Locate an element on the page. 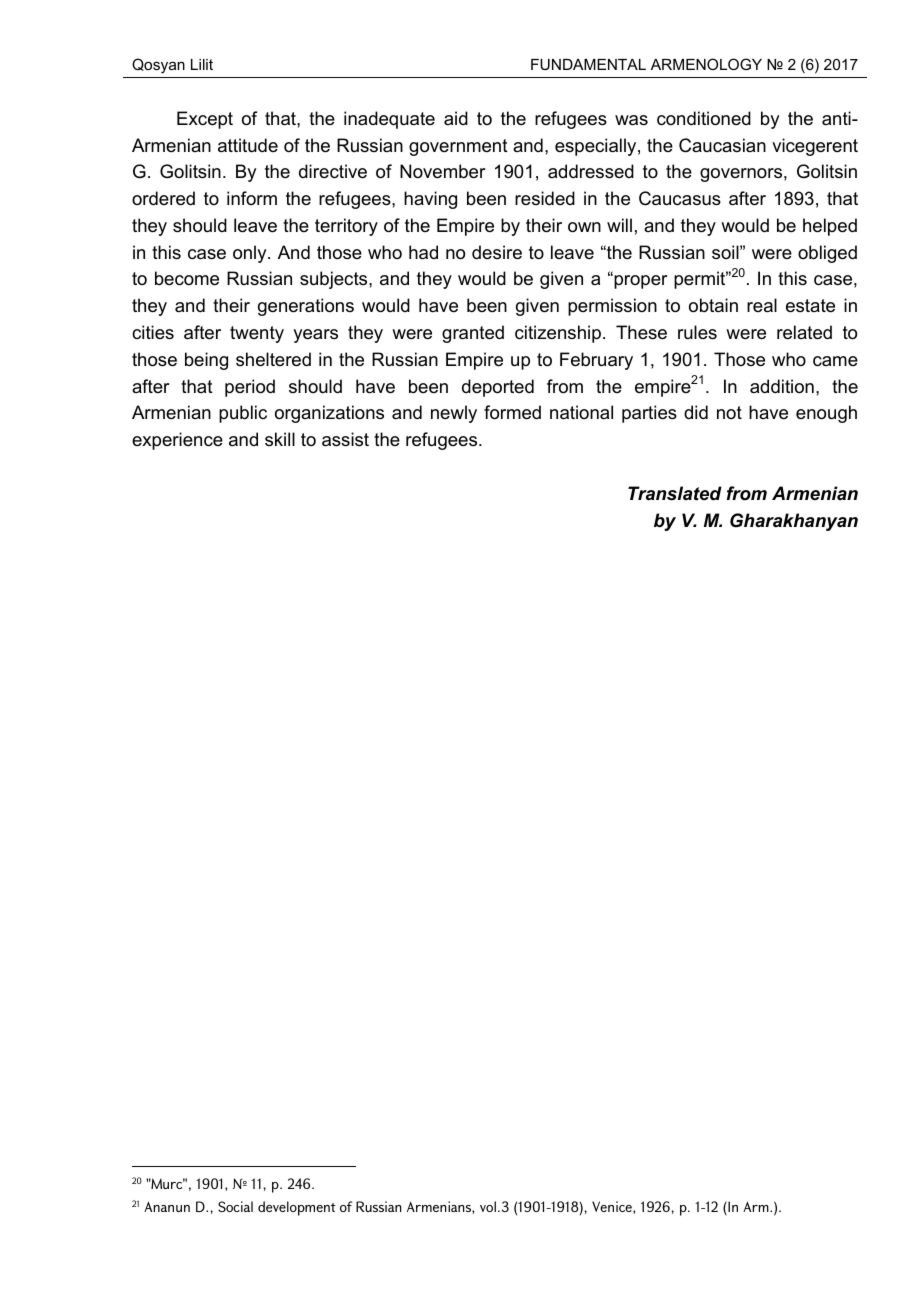  Except is located at coordinates (205, 120).
